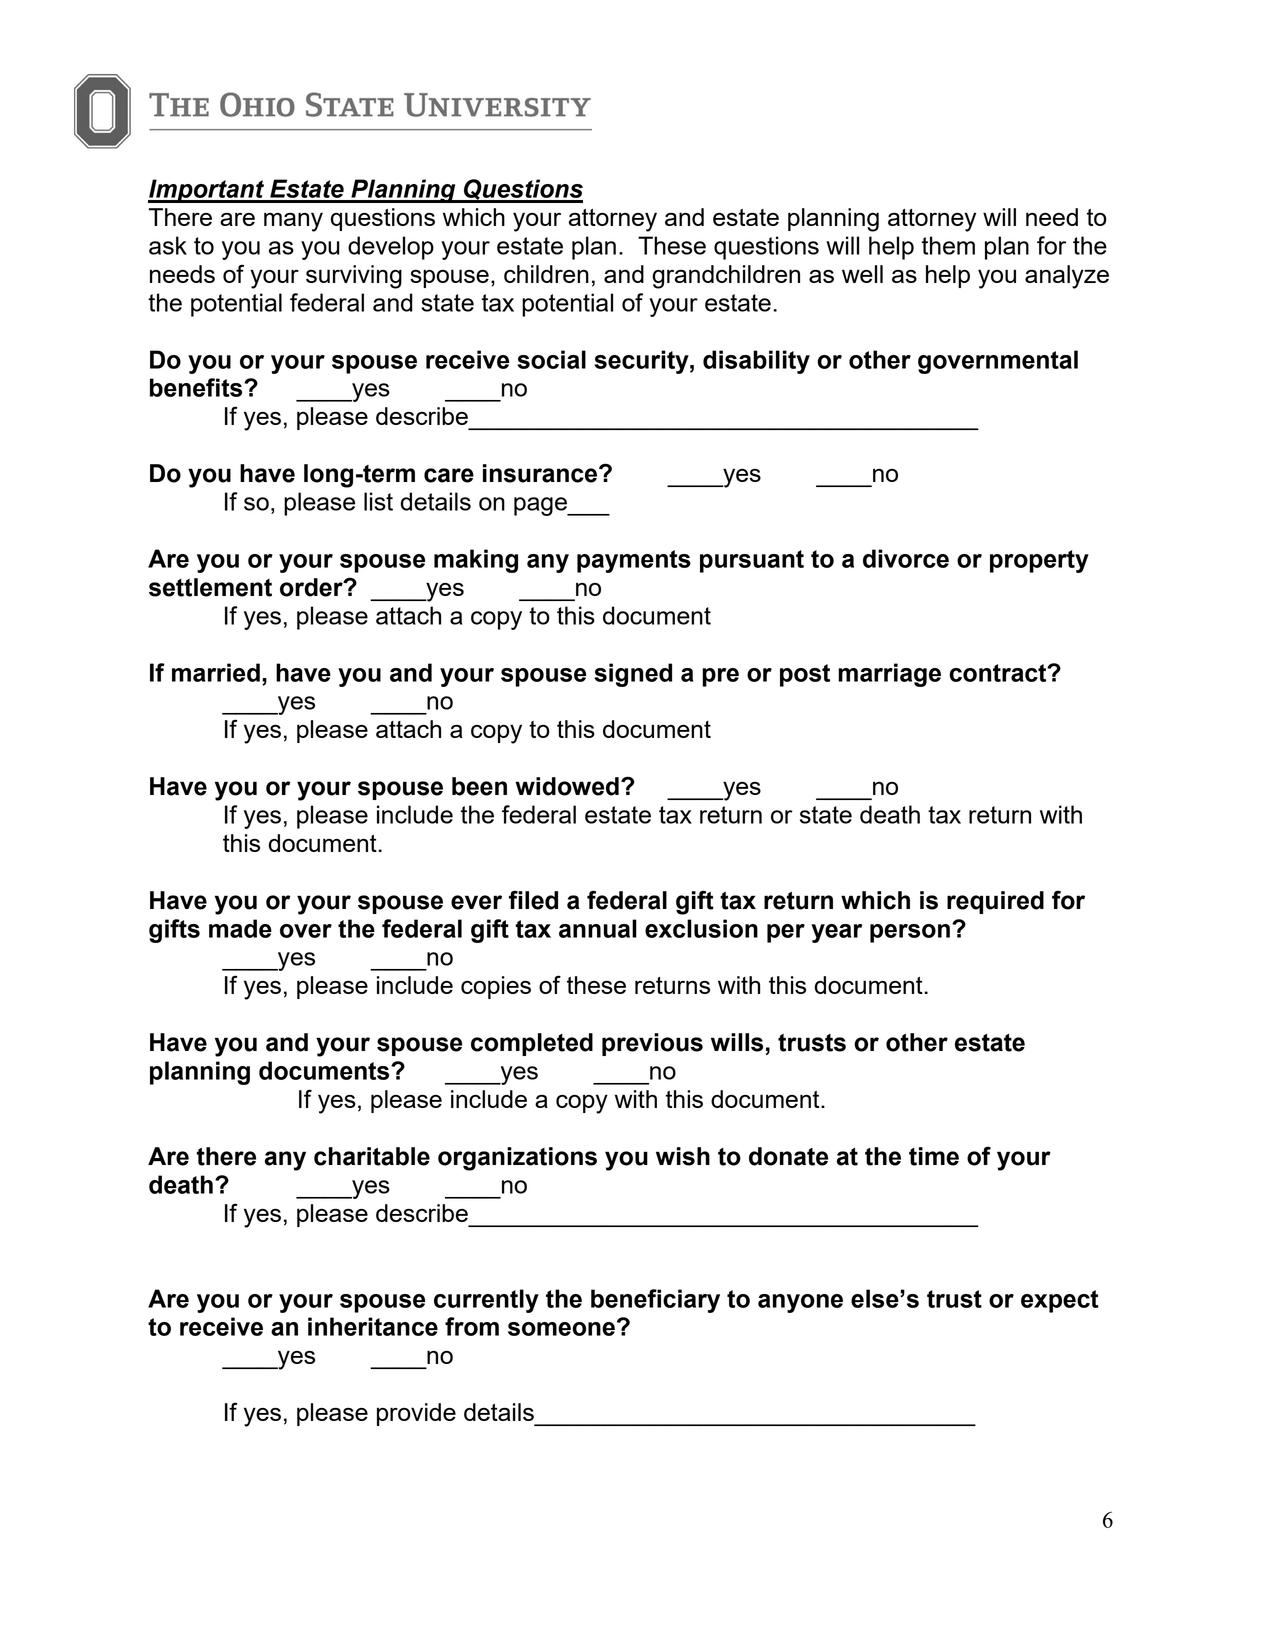 The width and height of the image is (1262, 1633). I want to click on social, so click(551, 359).
